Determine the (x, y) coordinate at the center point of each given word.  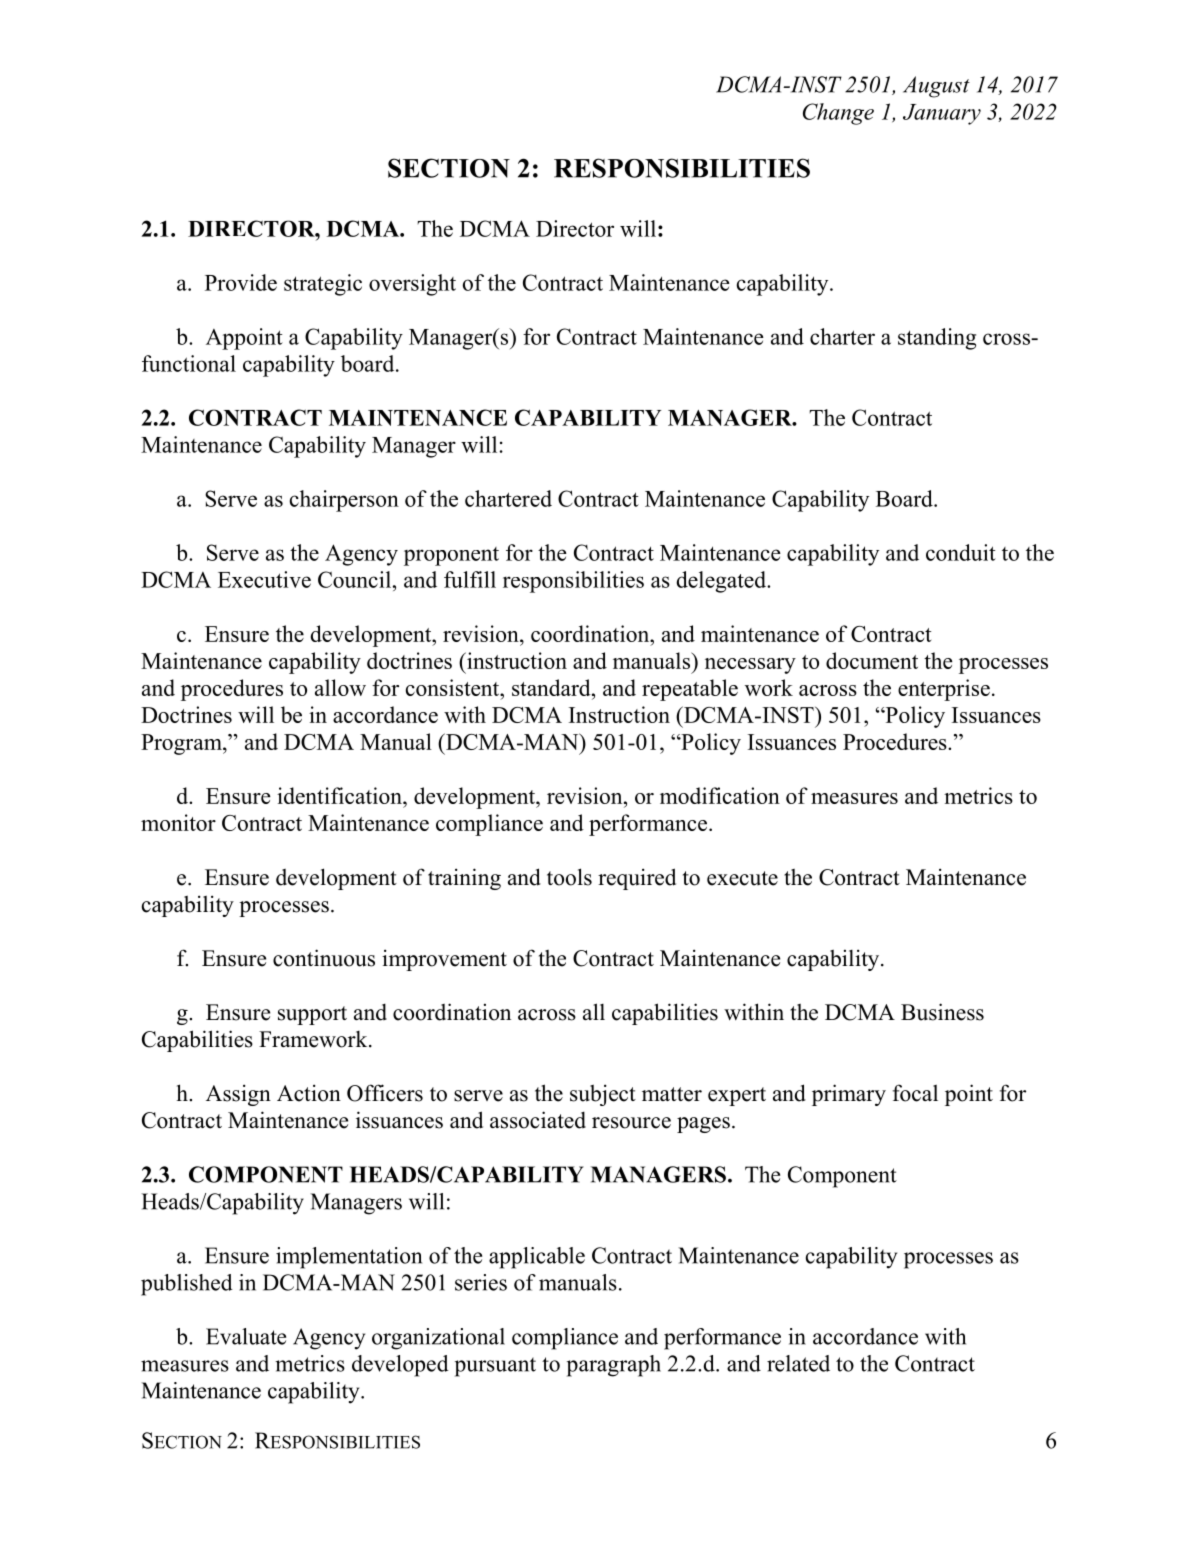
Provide (241, 282)
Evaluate (246, 1336)
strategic (323, 285)
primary (849, 1095)
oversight (412, 285)
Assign (238, 1095)
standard (552, 687)
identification (340, 795)
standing (937, 339)
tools (569, 877)
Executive (264, 579)
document (872, 660)
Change (838, 114)
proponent (451, 556)
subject (603, 1095)
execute (742, 878)
